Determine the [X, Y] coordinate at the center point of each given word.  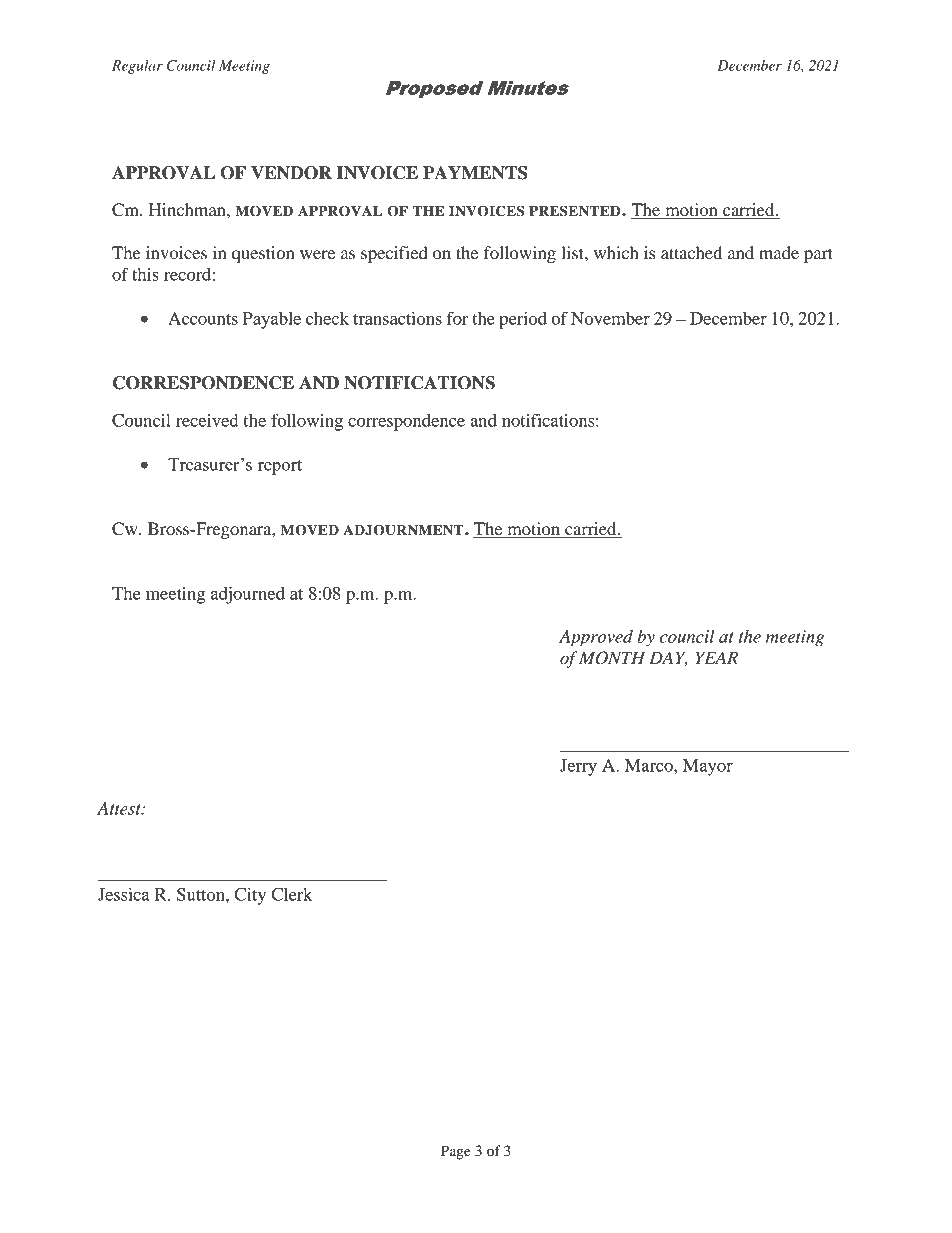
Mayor [708, 767]
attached [691, 252]
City [250, 896]
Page [456, 1152]
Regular [137, 67]
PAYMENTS [475, 173]
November [610, 318]
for [457, 318]
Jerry [578, 767]
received [207, 420]
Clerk [292, 894]
